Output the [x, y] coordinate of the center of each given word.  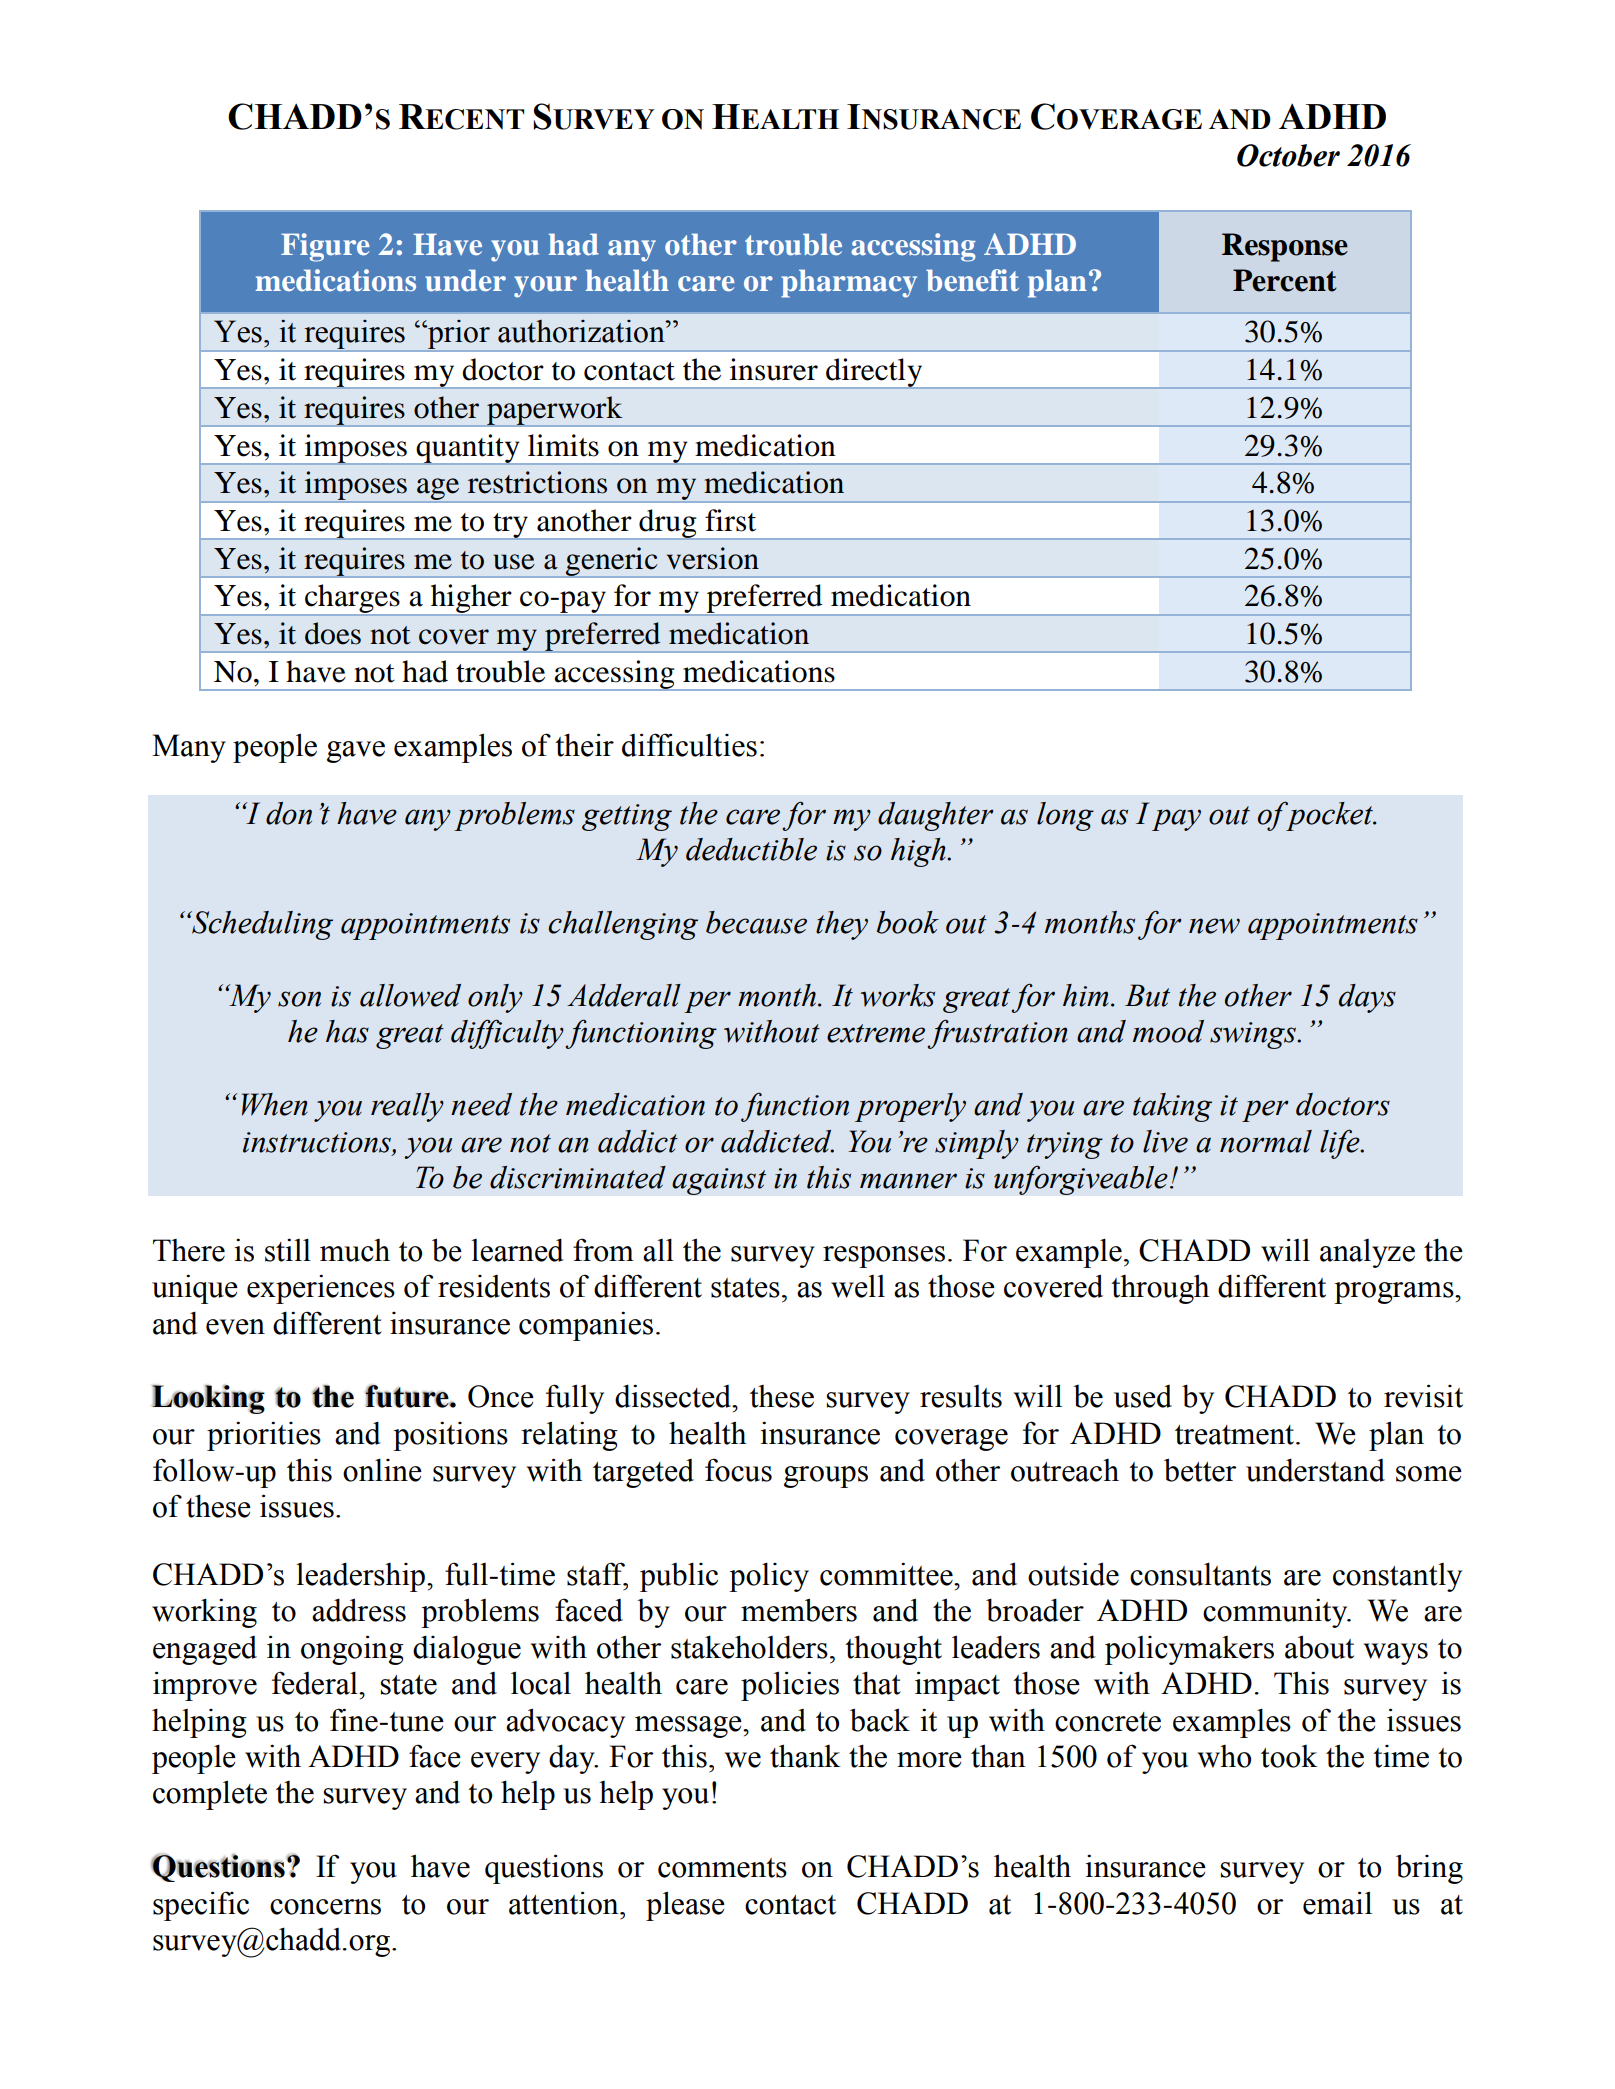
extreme [876, 1033]
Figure [325, 247]
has [347, 1031]
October [1288, 155]
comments [722, 1868]
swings [1254, 1035]
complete [210, 1795]
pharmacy [849, 283]
